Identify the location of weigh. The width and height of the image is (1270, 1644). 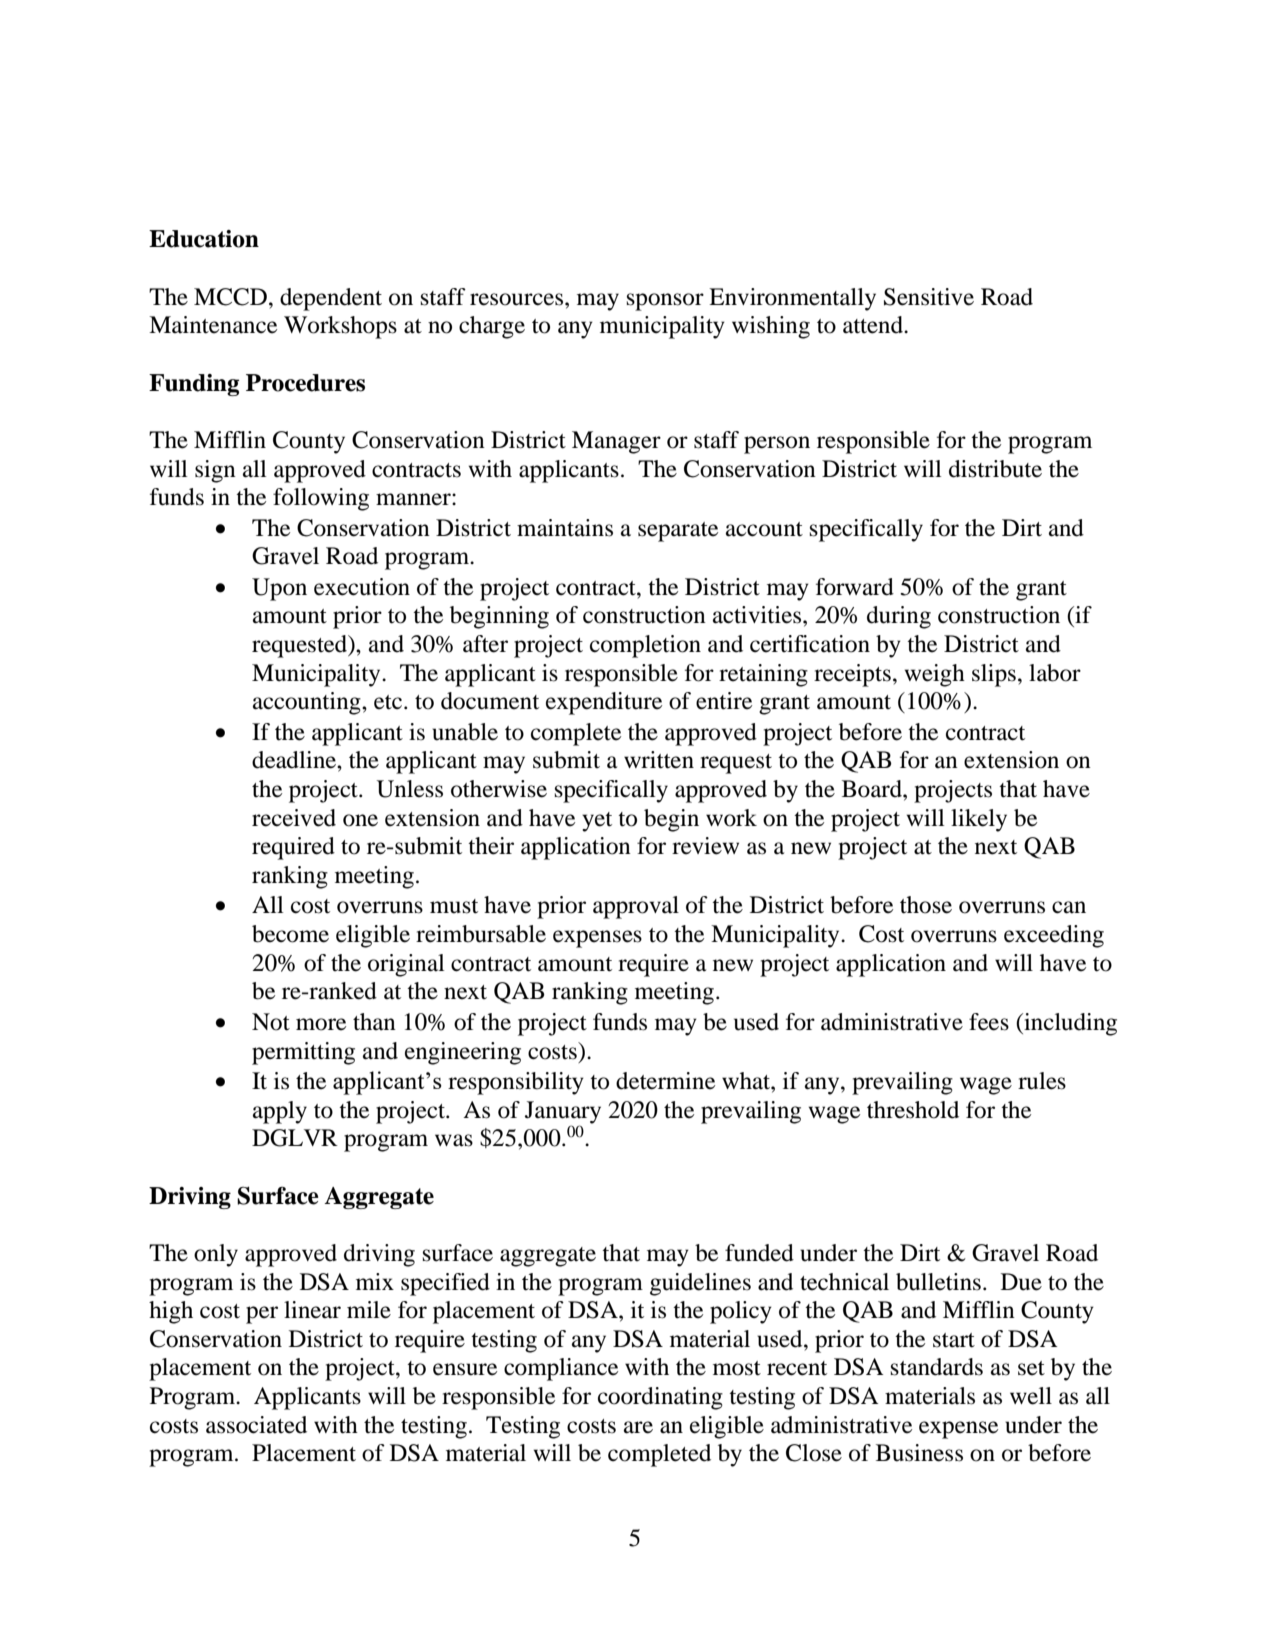
(935, 675).
